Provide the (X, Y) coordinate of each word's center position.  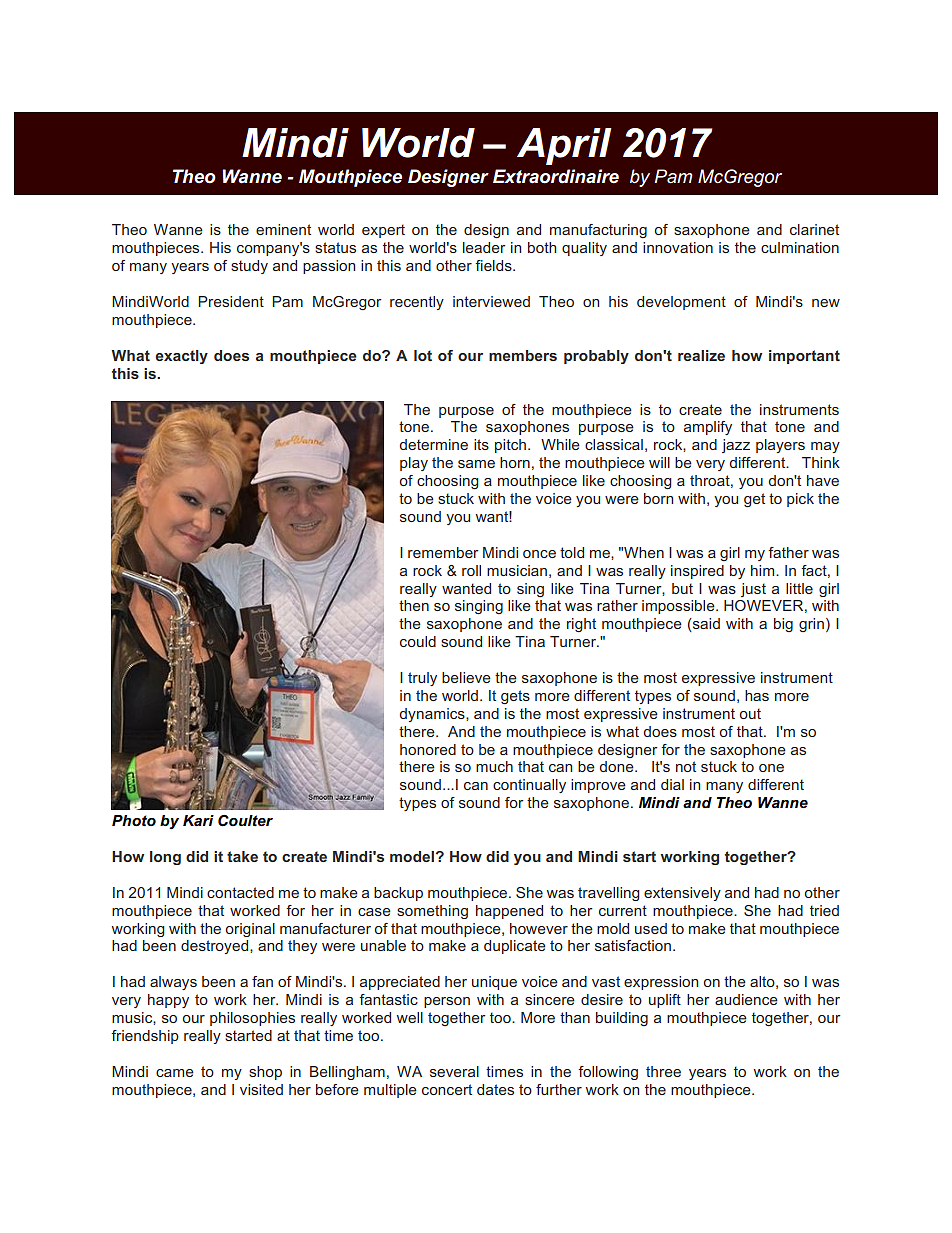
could (418, 641)
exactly (181, 357)
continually (529, 786)
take (242, 856)
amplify (708, 428)
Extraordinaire (556, 176)
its (481, 444)
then (414, 605)
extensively (682, 894)
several (454, 1071)
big (783, 625)
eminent (283, 229)
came (175, 1073)
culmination (800, 247)
